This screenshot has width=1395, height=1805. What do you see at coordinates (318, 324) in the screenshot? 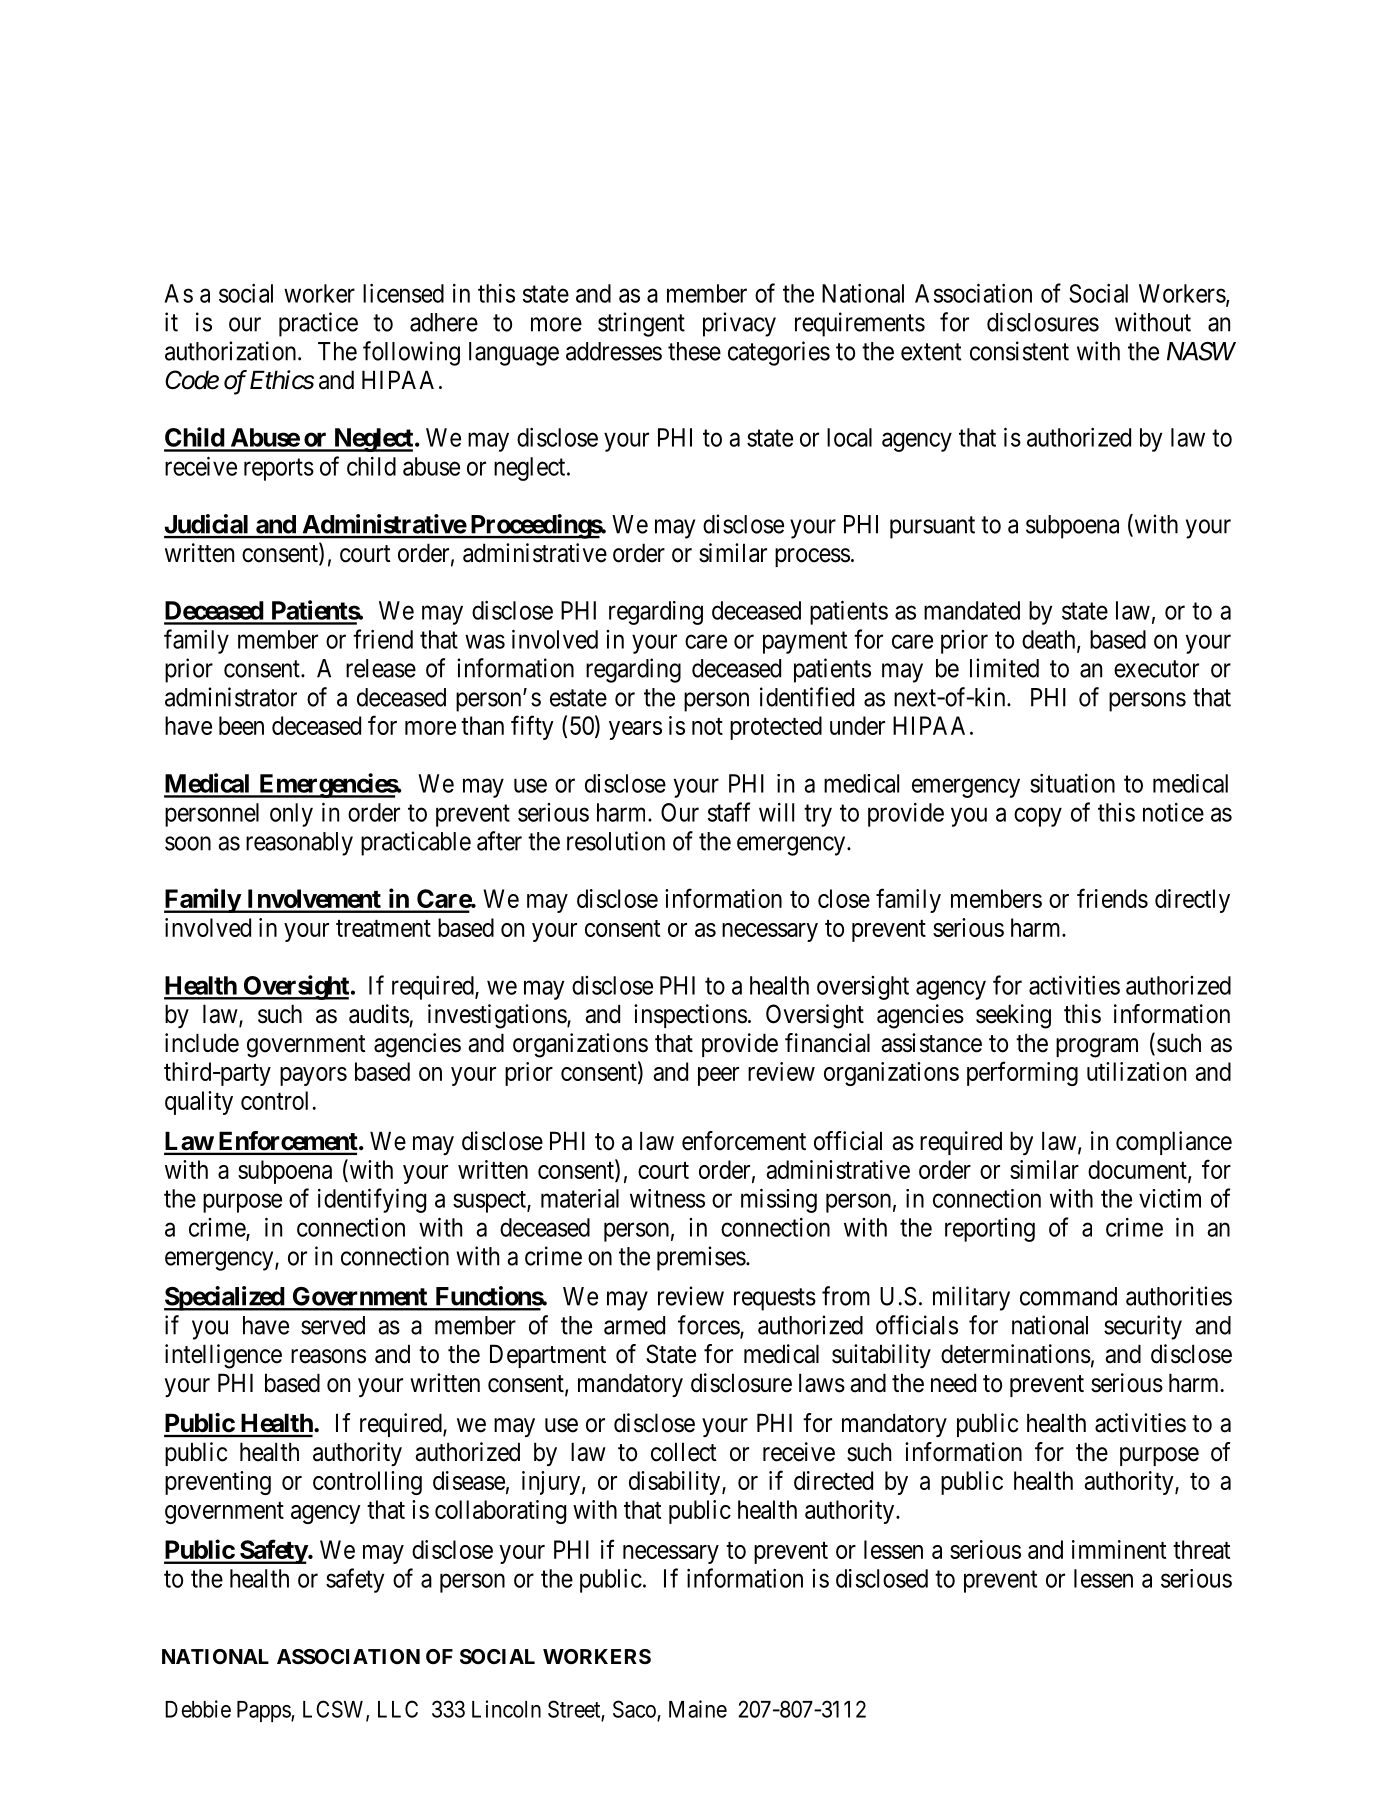
I see `practice` at bounding box center [318, 324].
